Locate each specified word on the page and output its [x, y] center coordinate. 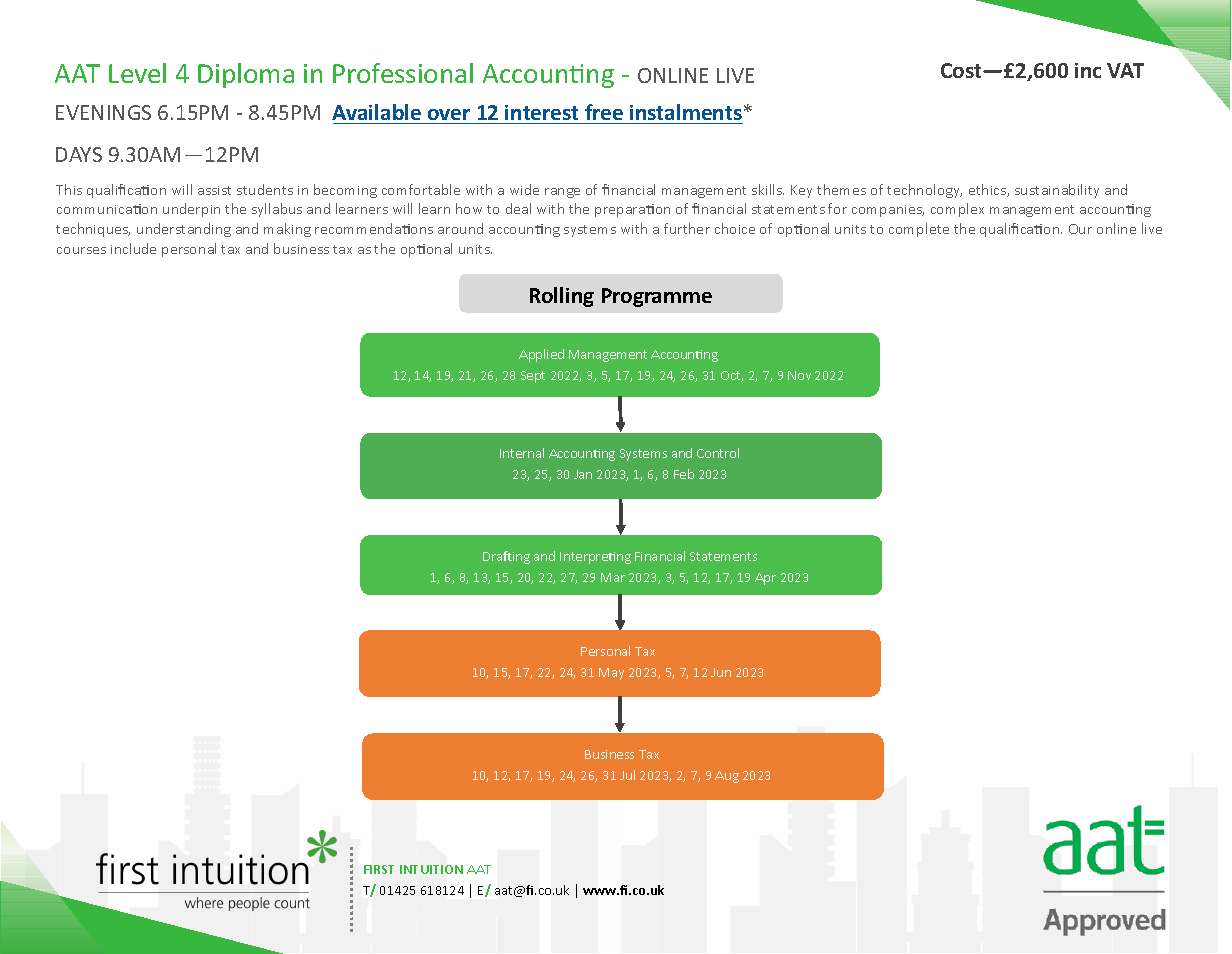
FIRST [379, 869]
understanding [184, 230]
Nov [799, 375]
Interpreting [595, 558]
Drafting [506, 557]
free [604, 112]
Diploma [246, 75]
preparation [632, 210]
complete [919, 230]
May [611, 674]
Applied [541, 355]
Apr [765, 579]
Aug [727, 777]
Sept [533, 377]
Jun [721, 672]
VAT [1125, 70]
